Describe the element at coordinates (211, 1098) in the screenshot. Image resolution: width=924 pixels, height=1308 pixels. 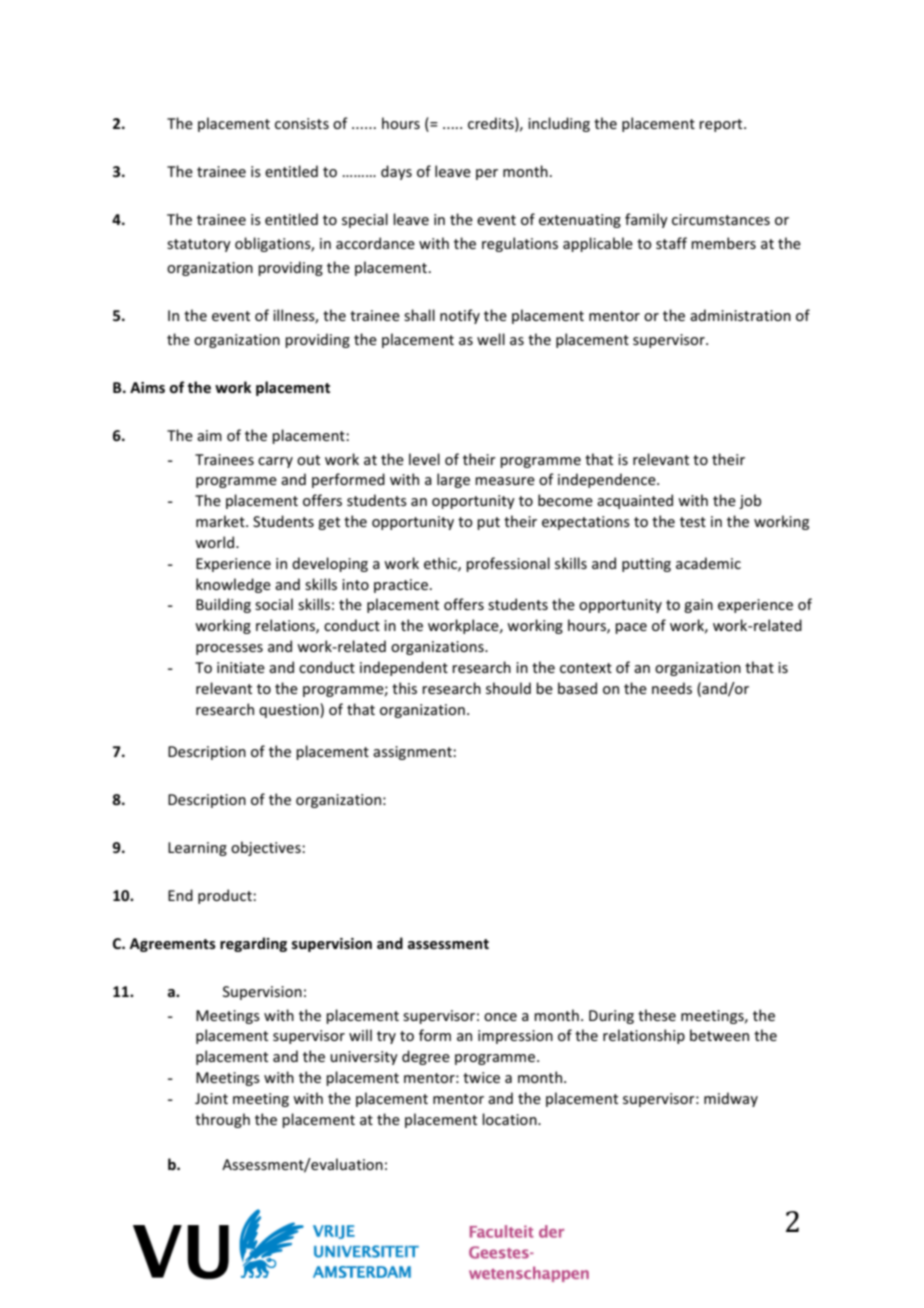
I see `Joint` at that location.
